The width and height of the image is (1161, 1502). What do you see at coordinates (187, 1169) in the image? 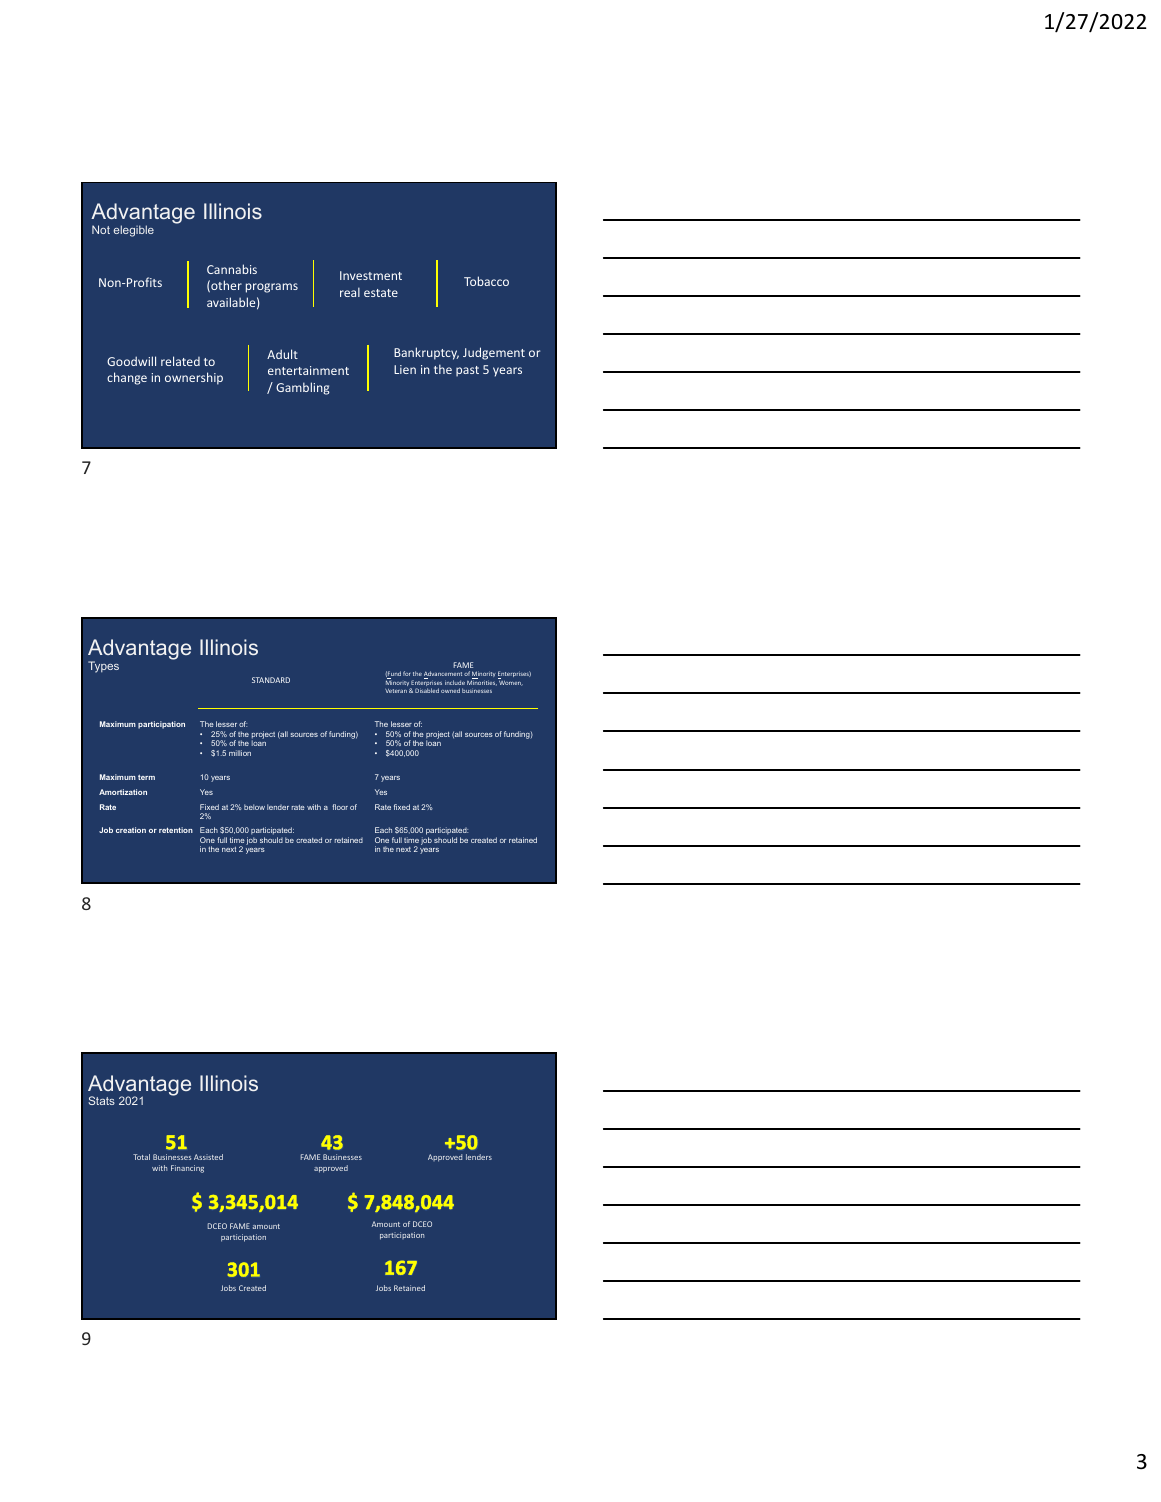
I see `Financing` at bounding box center [187, 1169].
